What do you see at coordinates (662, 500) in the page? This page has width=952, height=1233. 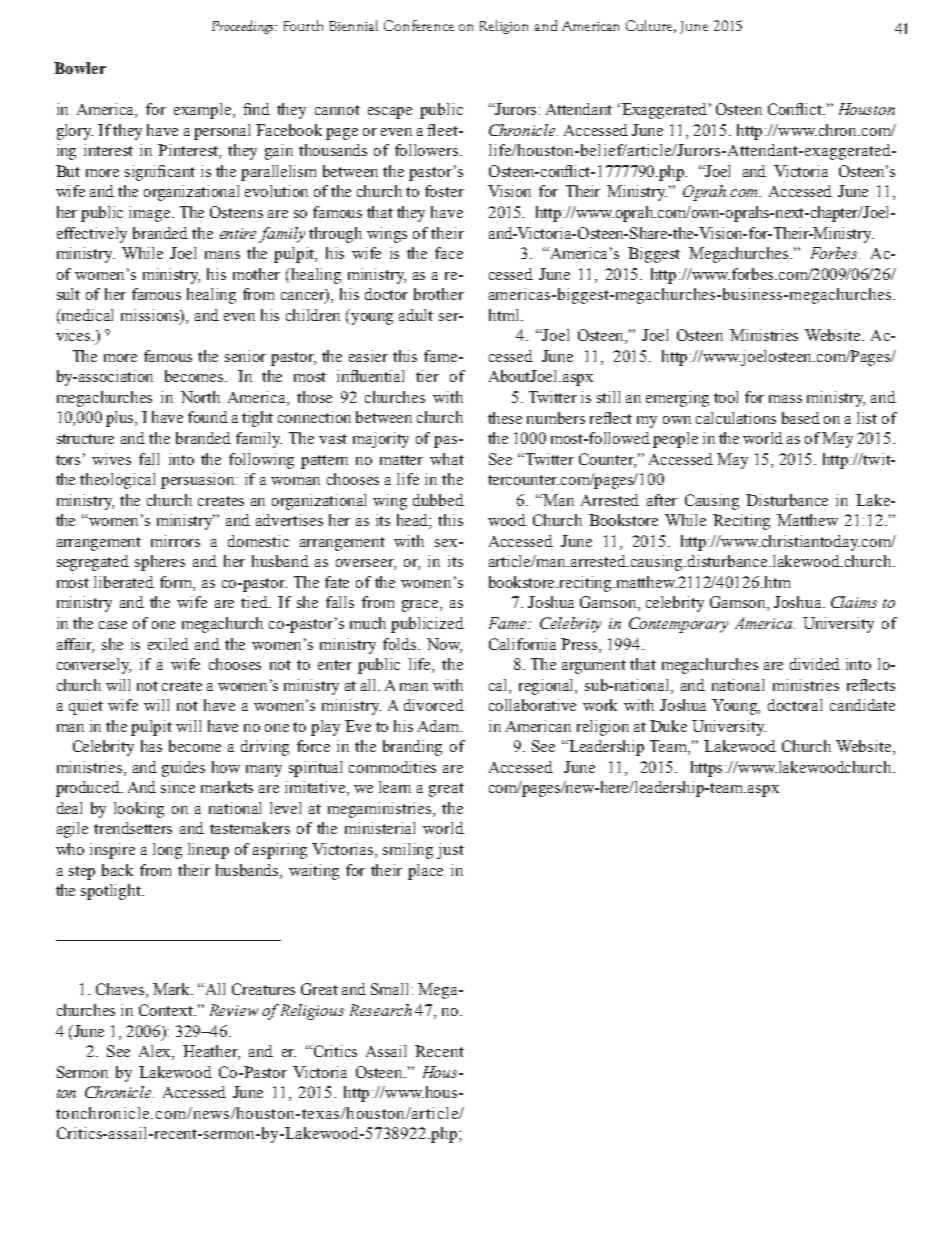 I see `after` at bounding box center [662, 500].
